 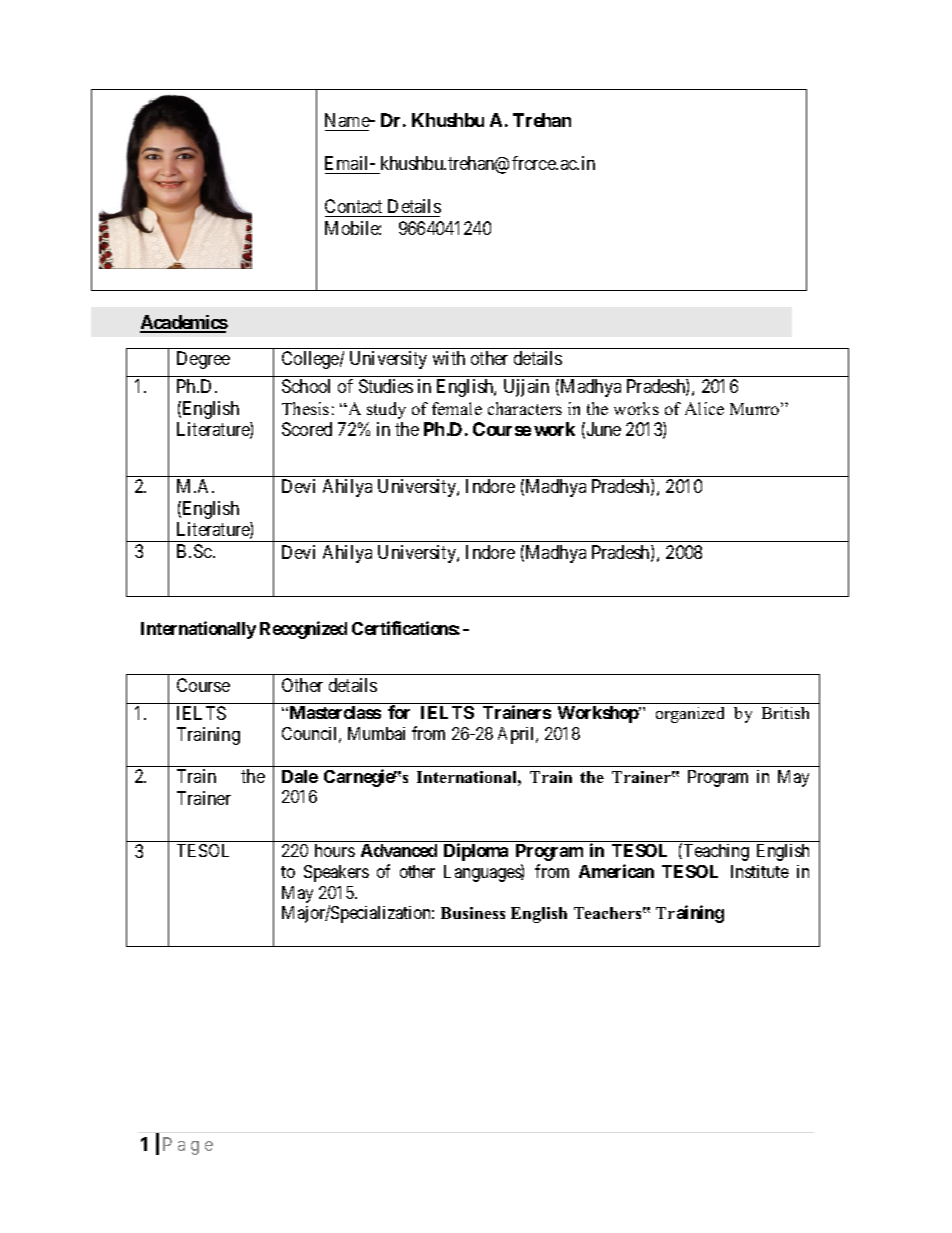 What do you see at coordinates (704, 408) in the screenshot?
I see `Alice` at bounding box center [704, 408].
